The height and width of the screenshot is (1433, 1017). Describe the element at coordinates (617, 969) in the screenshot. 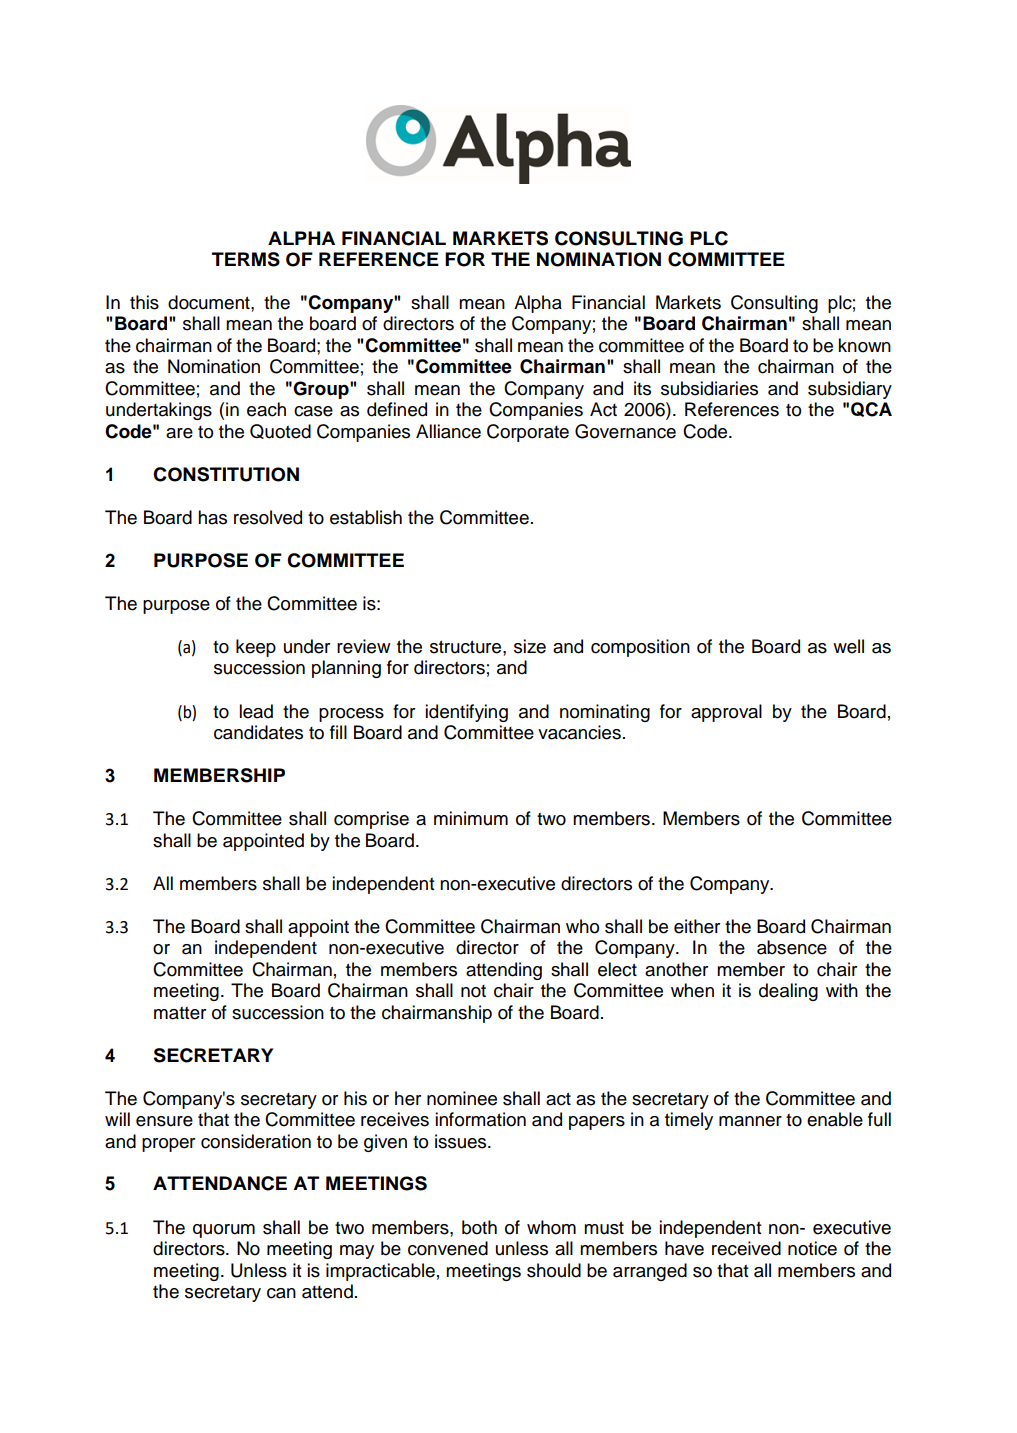

I see `elect` at that location.
